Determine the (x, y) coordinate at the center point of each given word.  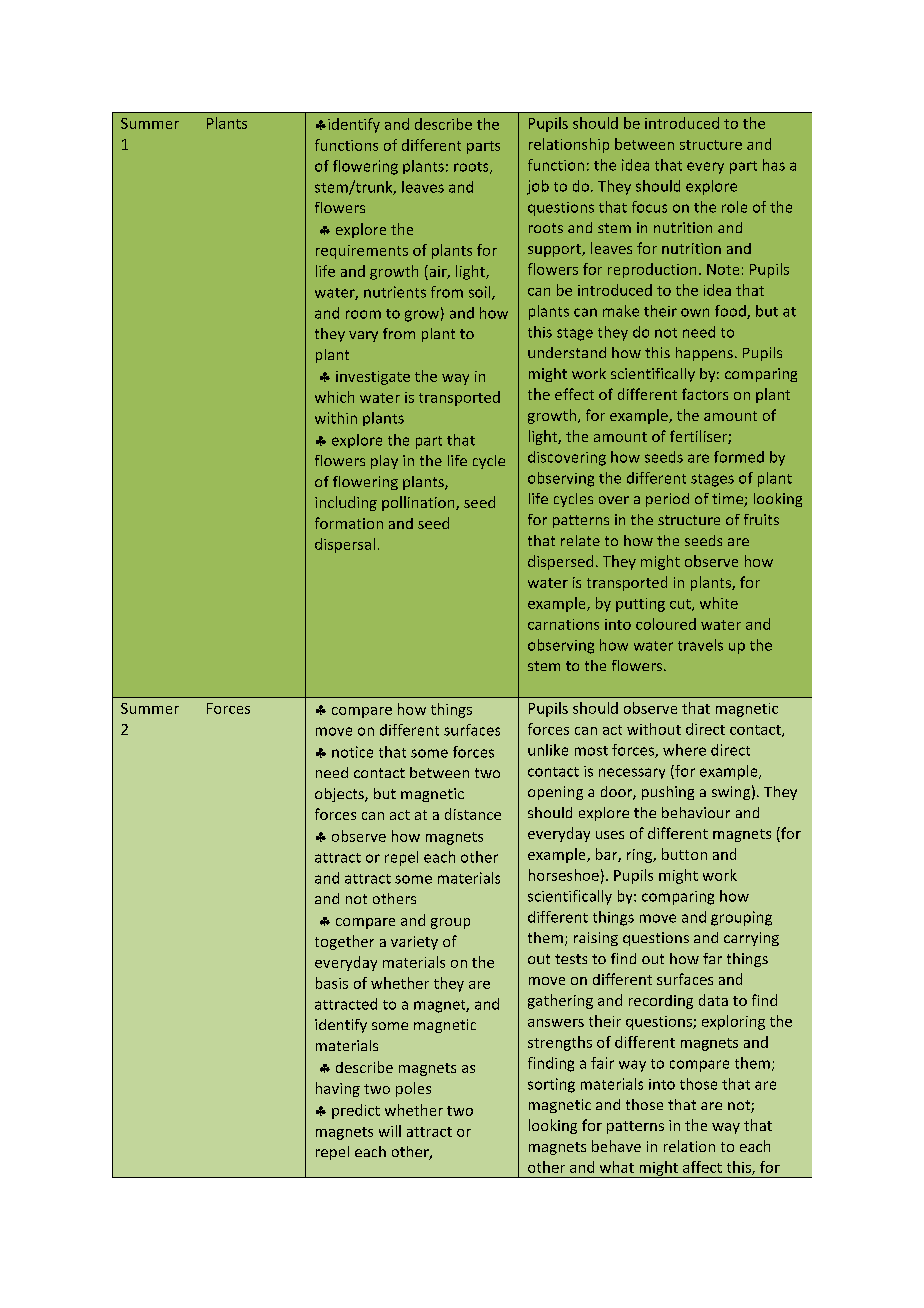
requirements (362, 252)
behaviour (696, 812)
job (538, 187)
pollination (419, 503)
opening (555, 793)
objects (340, 795)
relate (580, 540)
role (734, 207)
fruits (761, 519)
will (390, 1131)
